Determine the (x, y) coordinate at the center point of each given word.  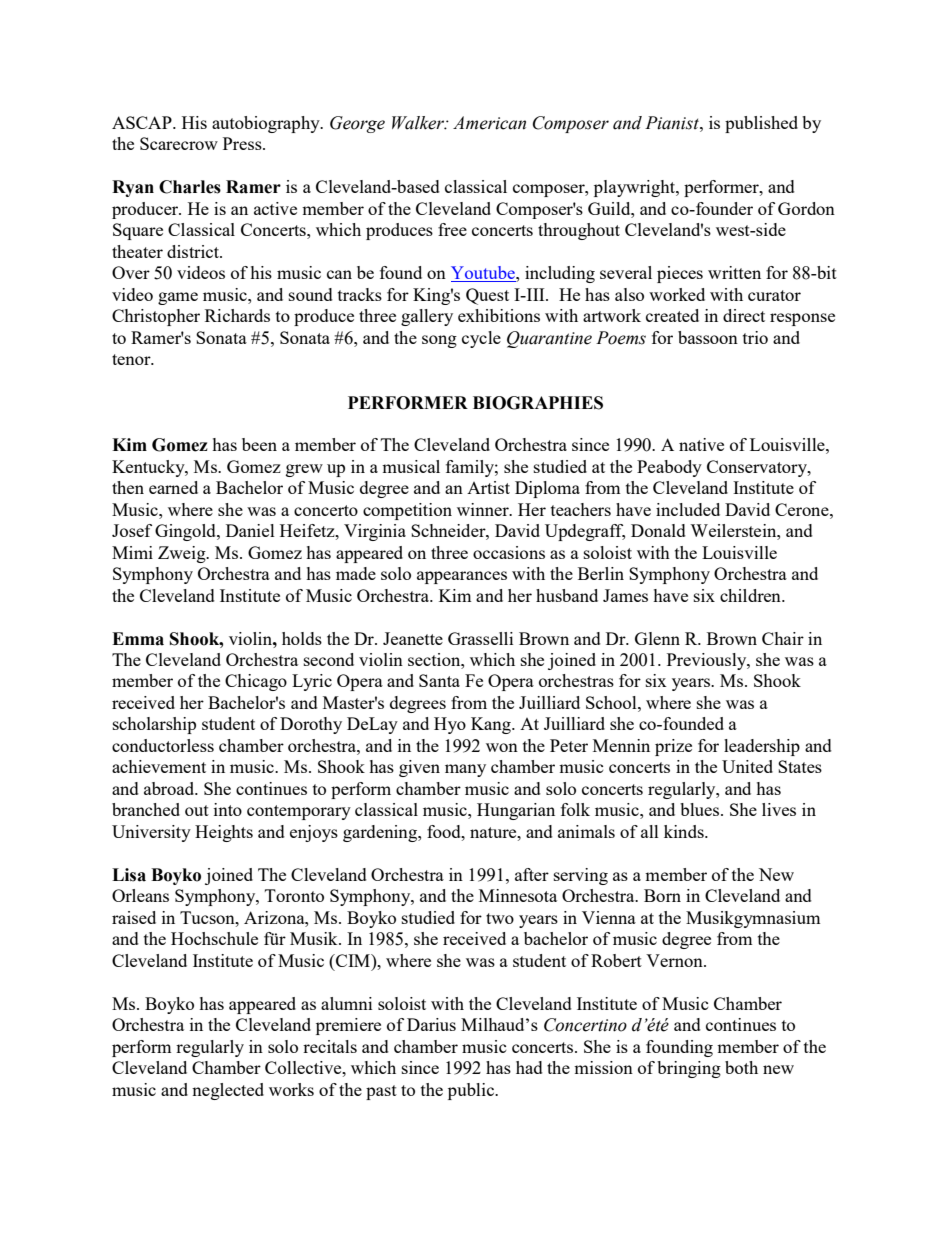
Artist (488, 487)
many (465, 770)
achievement (159, 766)
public (472, 1091)
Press (243, 143)
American (489, 123)
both (741, 1067)
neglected (228, 1091)
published (761, 124)
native (701, 444)
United (747, 766)
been (259, 444)
